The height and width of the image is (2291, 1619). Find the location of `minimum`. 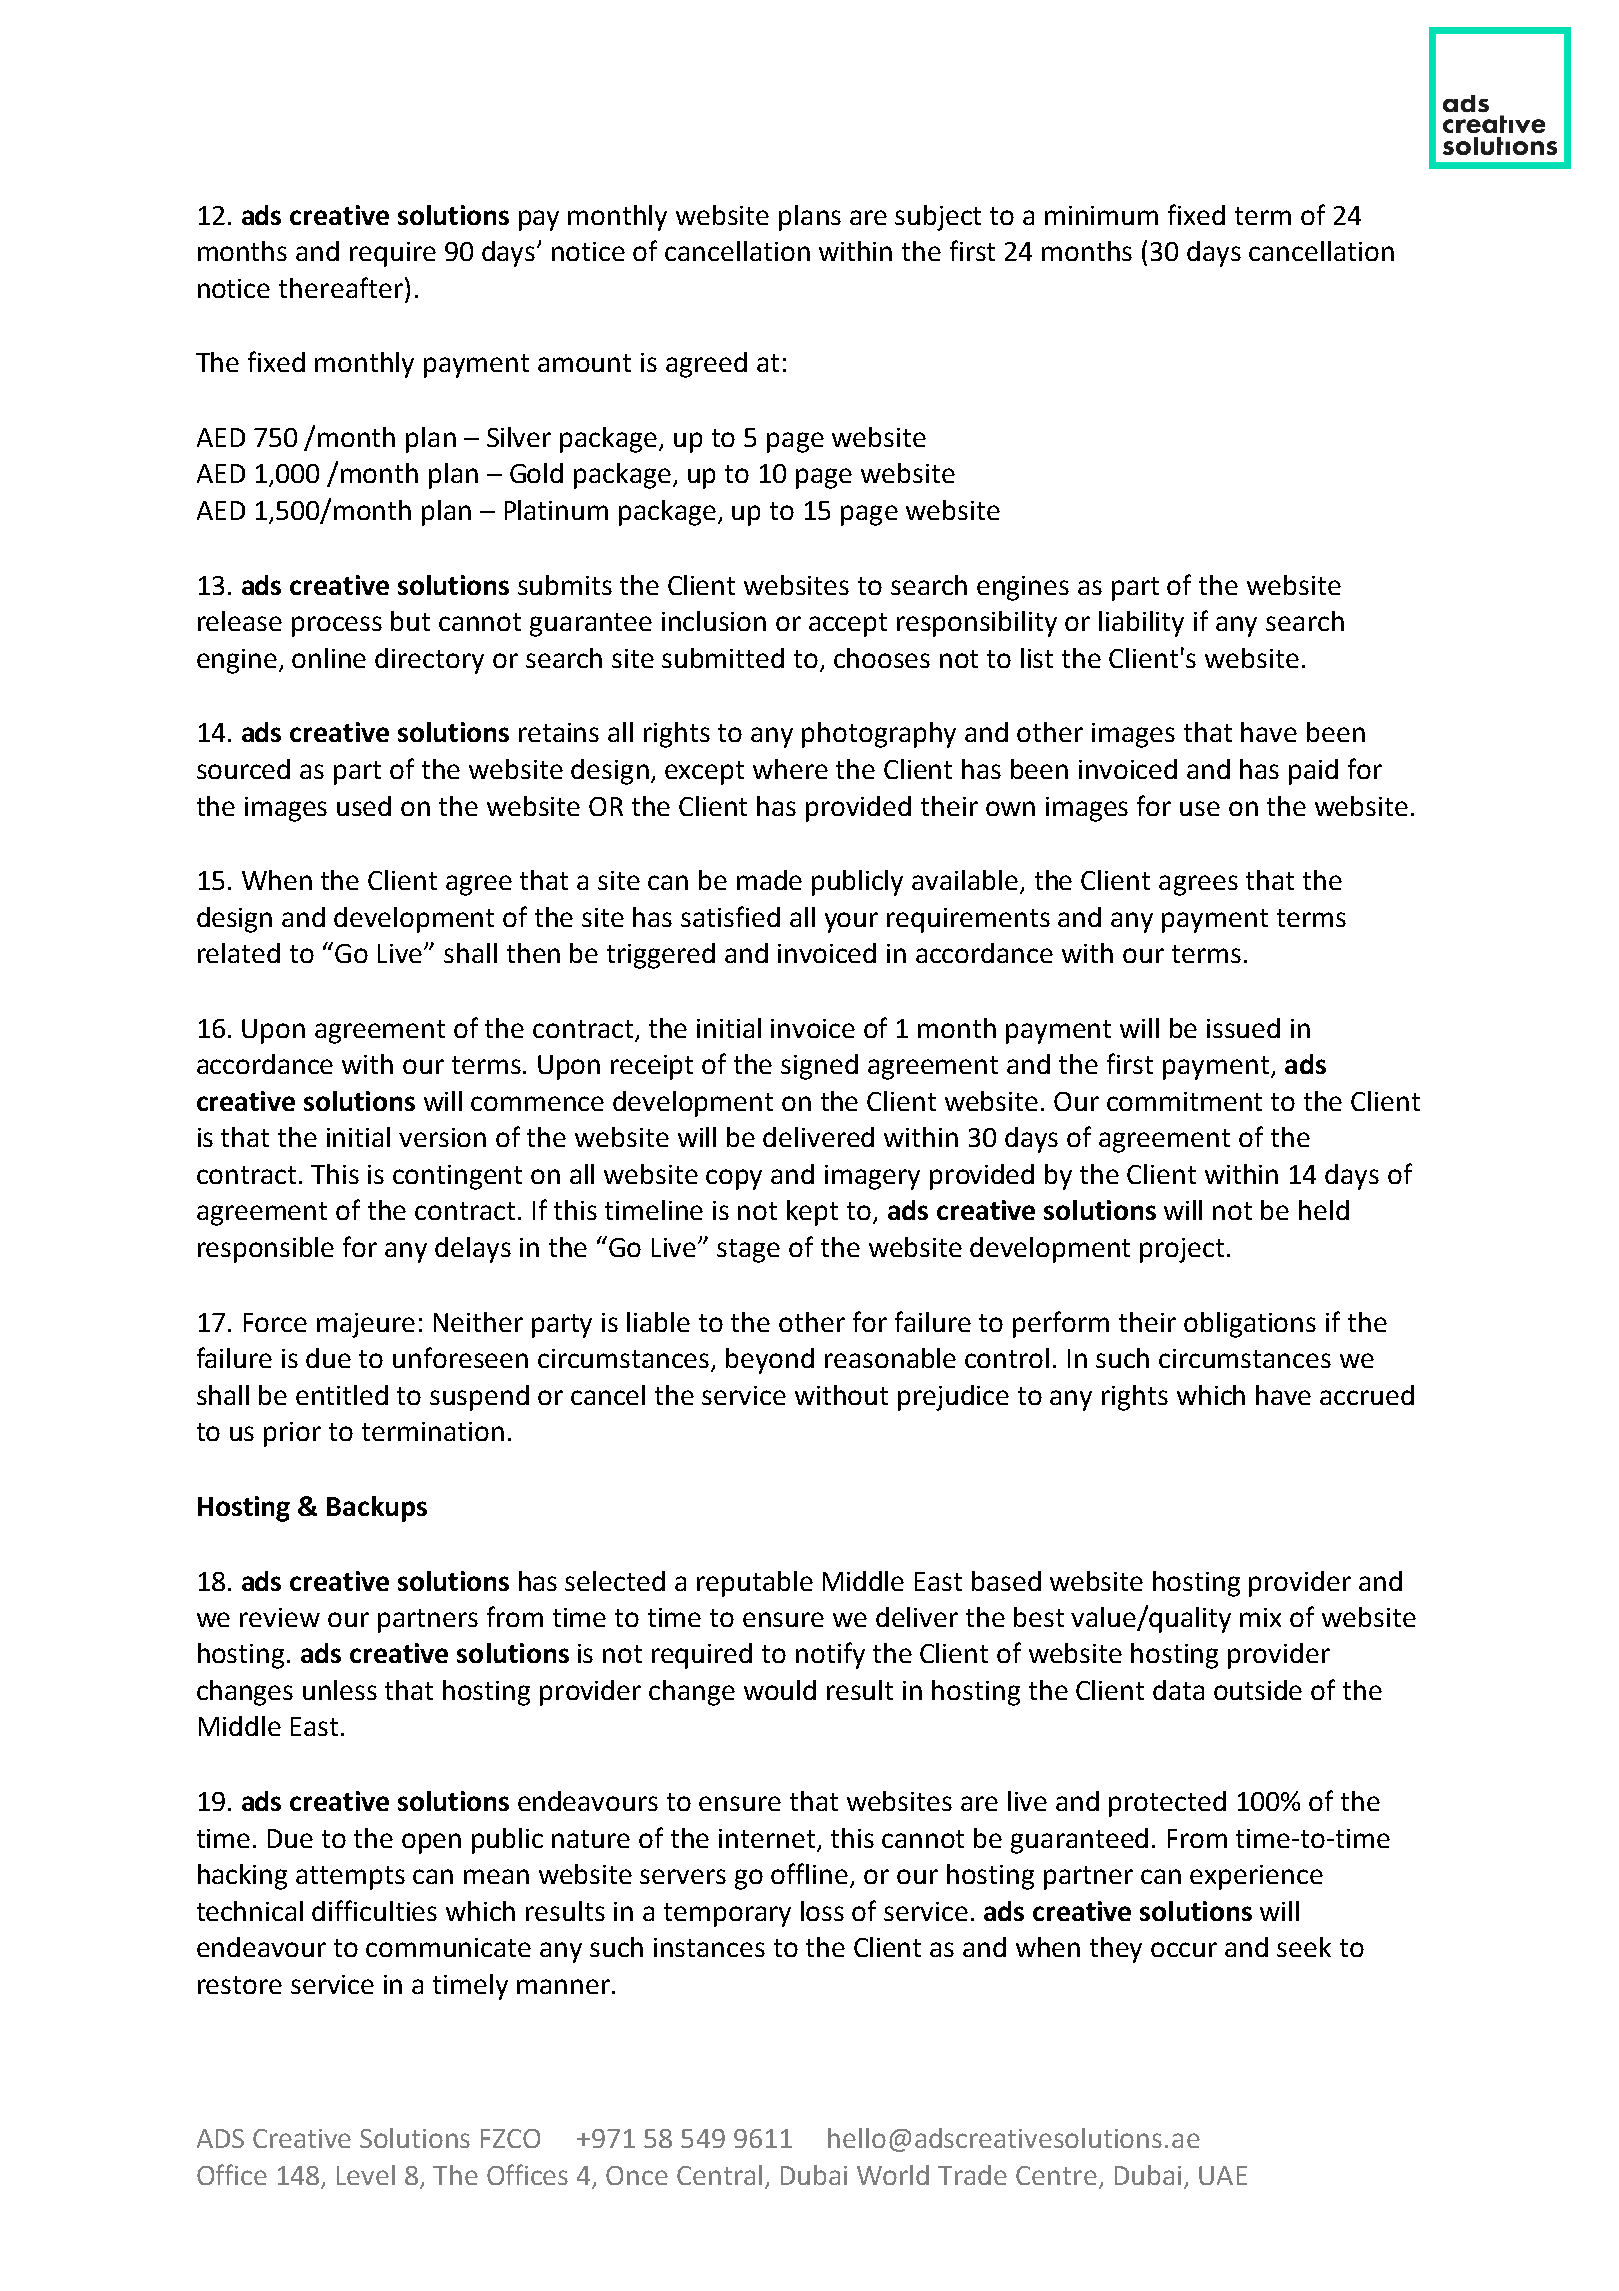

minimum is located at coordinates (1101, 215).
